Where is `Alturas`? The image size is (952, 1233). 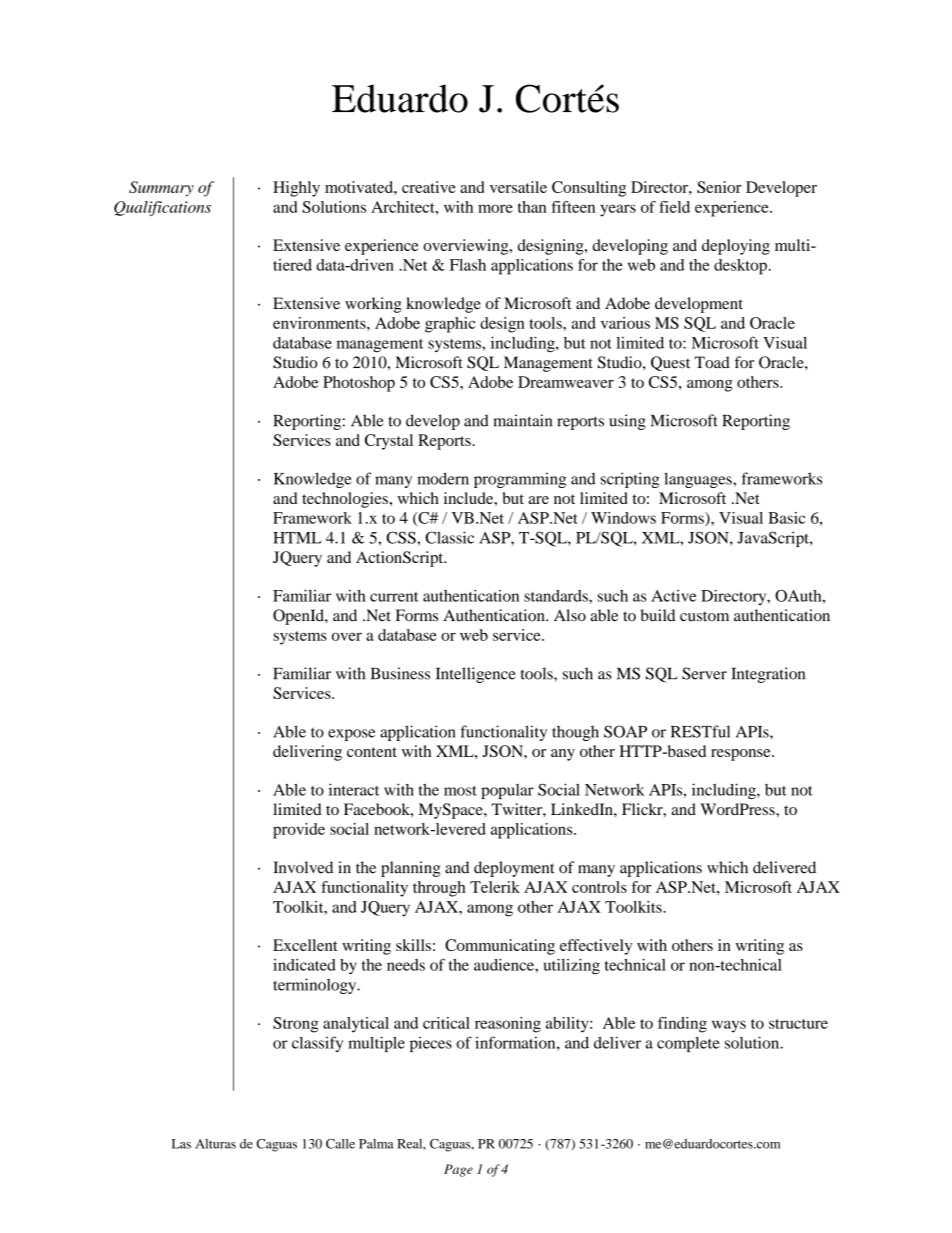
Alturas is located at coordinates (215, 1144).
